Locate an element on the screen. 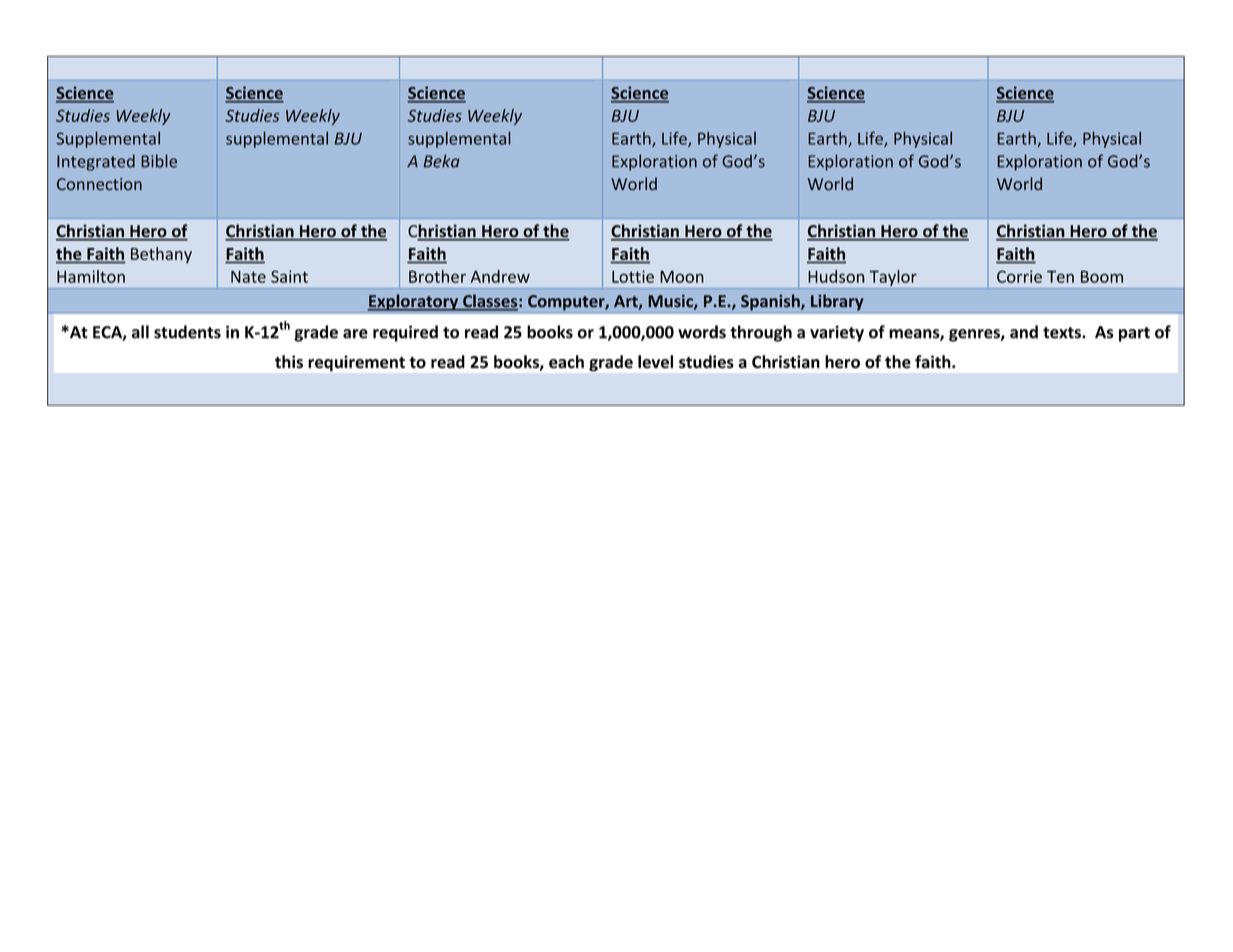  Lottie is located at coordinates (633, 276).
